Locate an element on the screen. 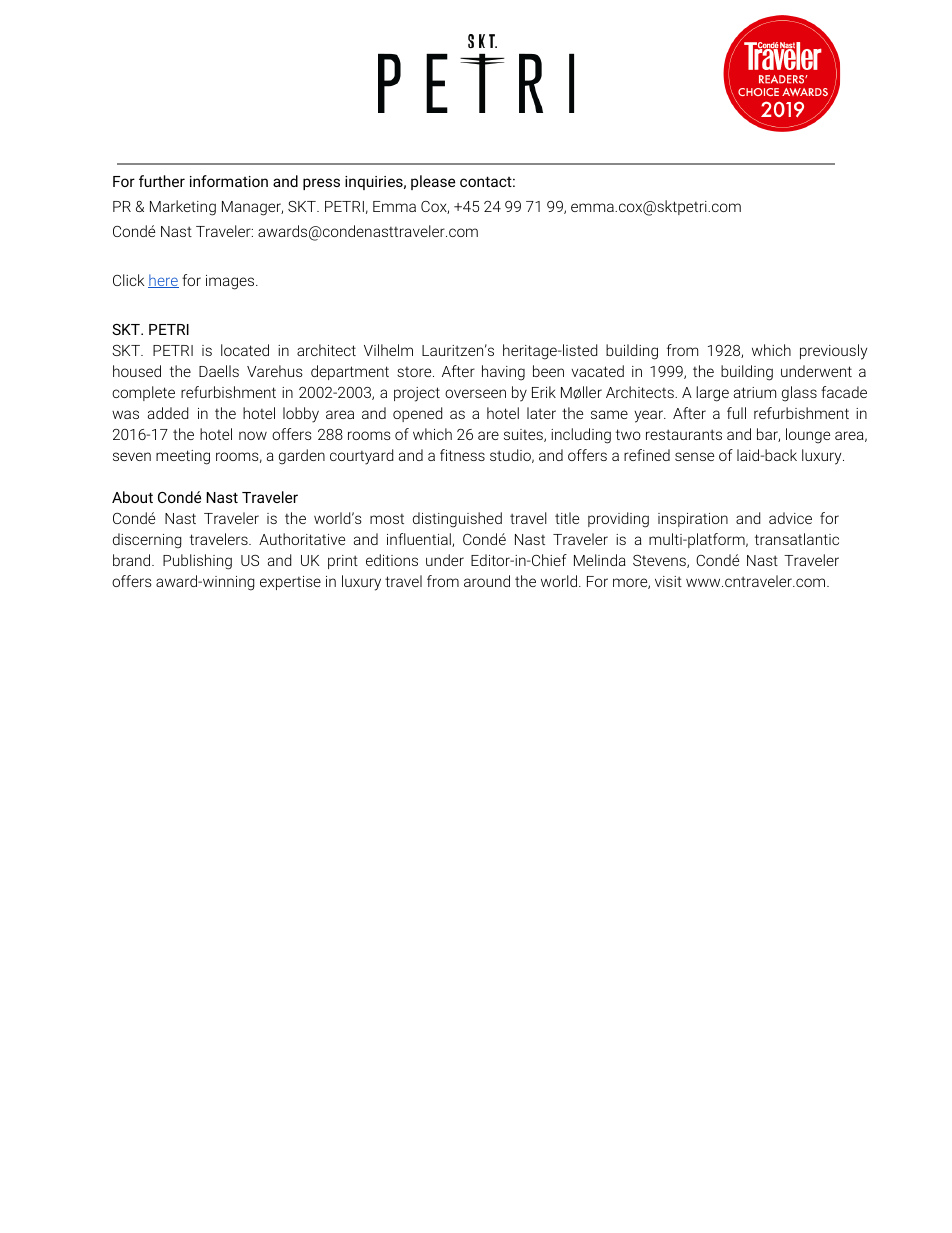  please is located at coordinates (433, 182).
